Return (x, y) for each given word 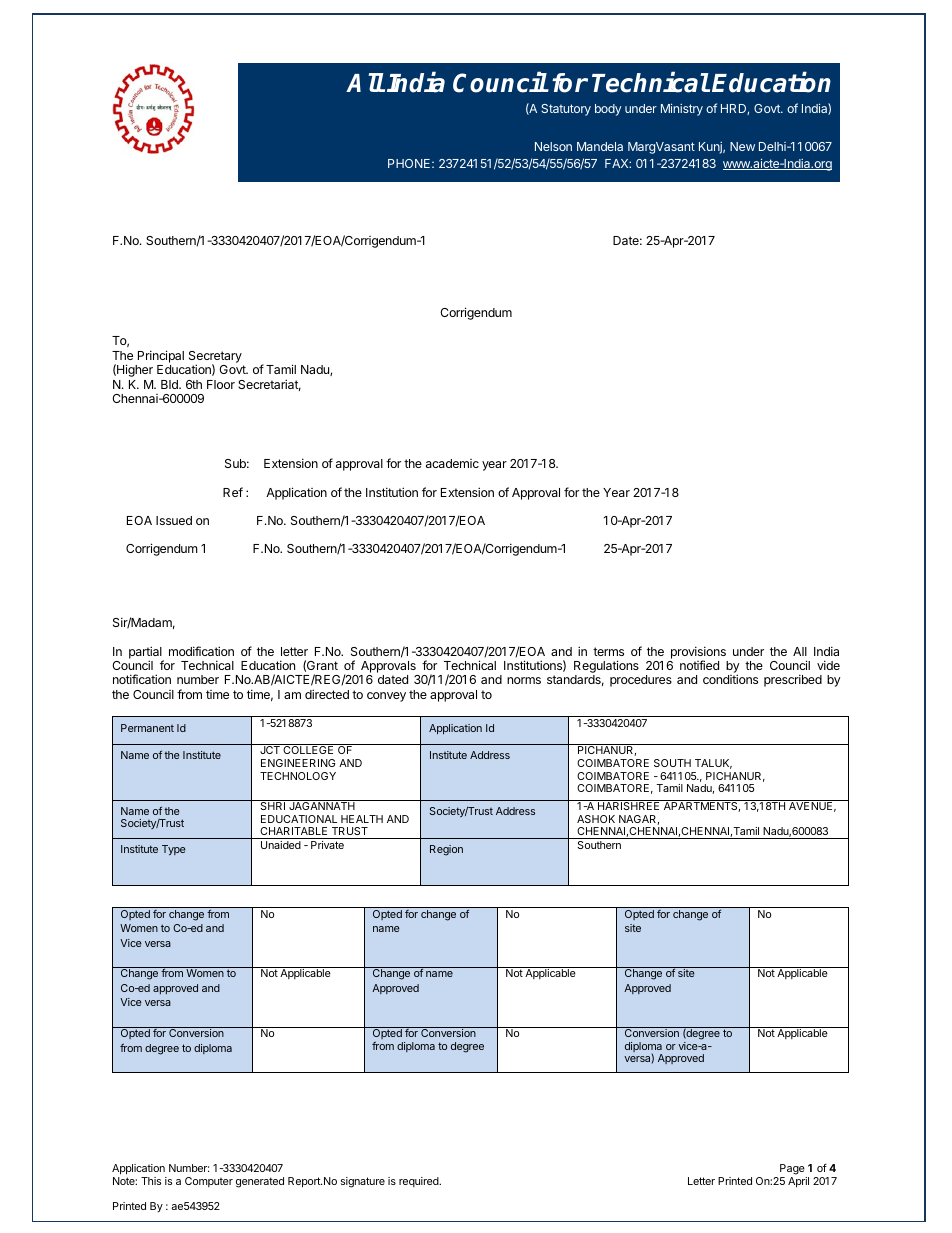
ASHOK (596, 819)
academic (452, 463)
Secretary (215, 358)
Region (446, 850)
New (742, 146)
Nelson (553, 146)
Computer (209, 1182)
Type (174, 850)
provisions (698, 653)
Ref (233, 492)
